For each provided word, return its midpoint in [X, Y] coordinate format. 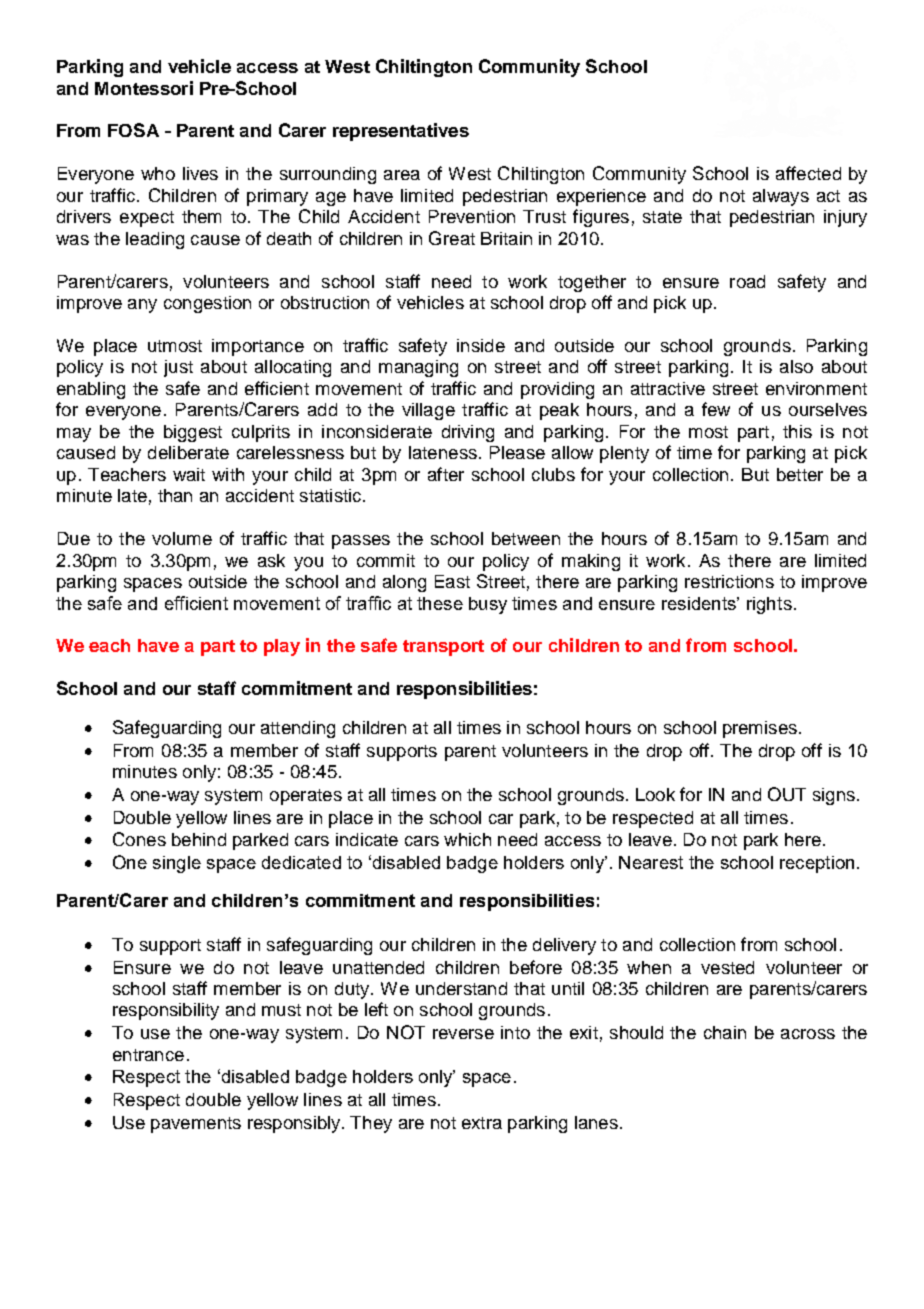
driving [468, 433]
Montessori [144, 88]
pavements [196, 1125]
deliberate [188, 452]
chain [725, 1032]
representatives [401, 132]
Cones [139, 839]
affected [808, 173]
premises [760, 729]
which [467, 839]
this [797, 431]
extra [482, 1123]
